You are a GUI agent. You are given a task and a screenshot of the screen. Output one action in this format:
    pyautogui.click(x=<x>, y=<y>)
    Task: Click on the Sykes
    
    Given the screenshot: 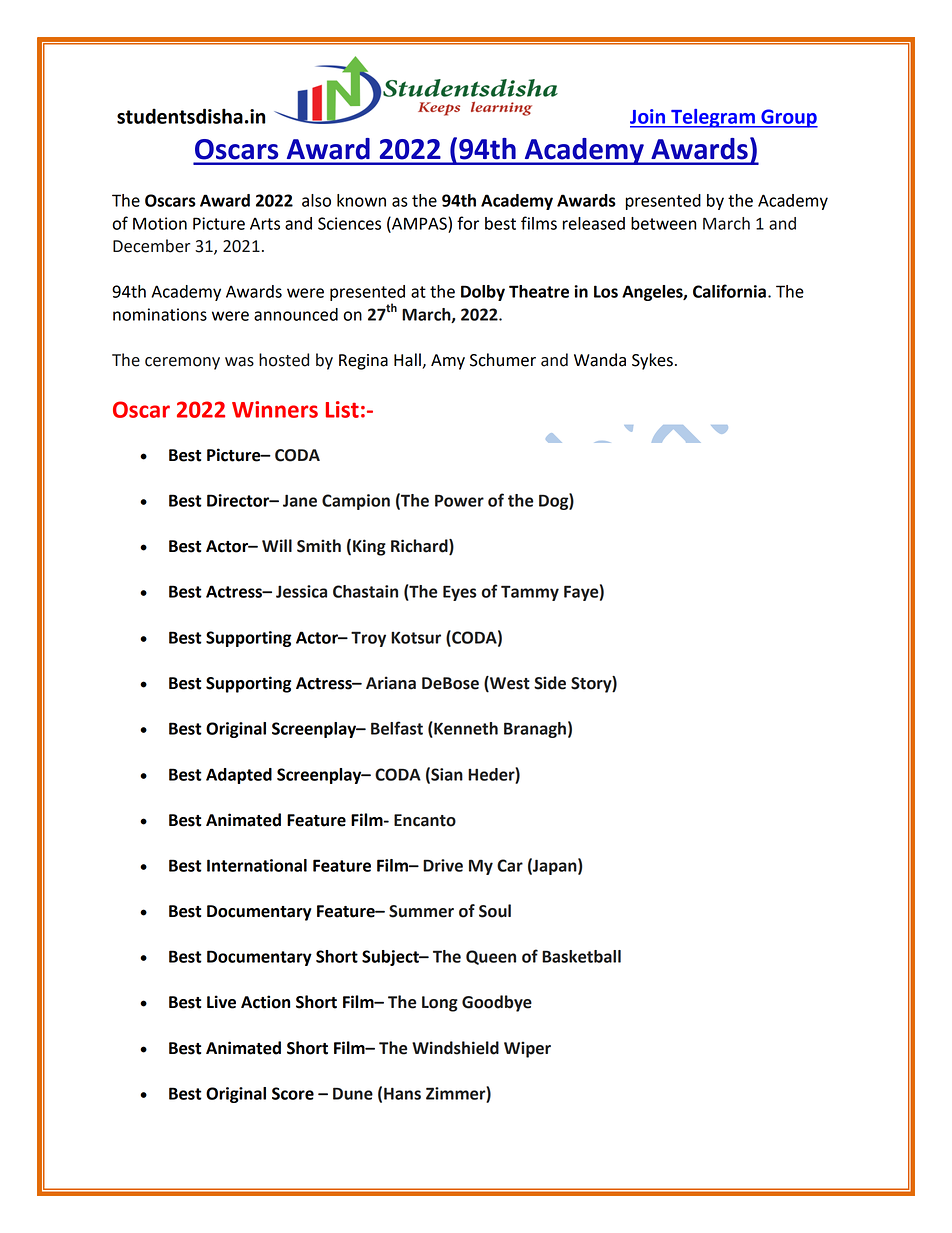 What is the action you would take?
    pyautogui.click(x=652, y=361)
